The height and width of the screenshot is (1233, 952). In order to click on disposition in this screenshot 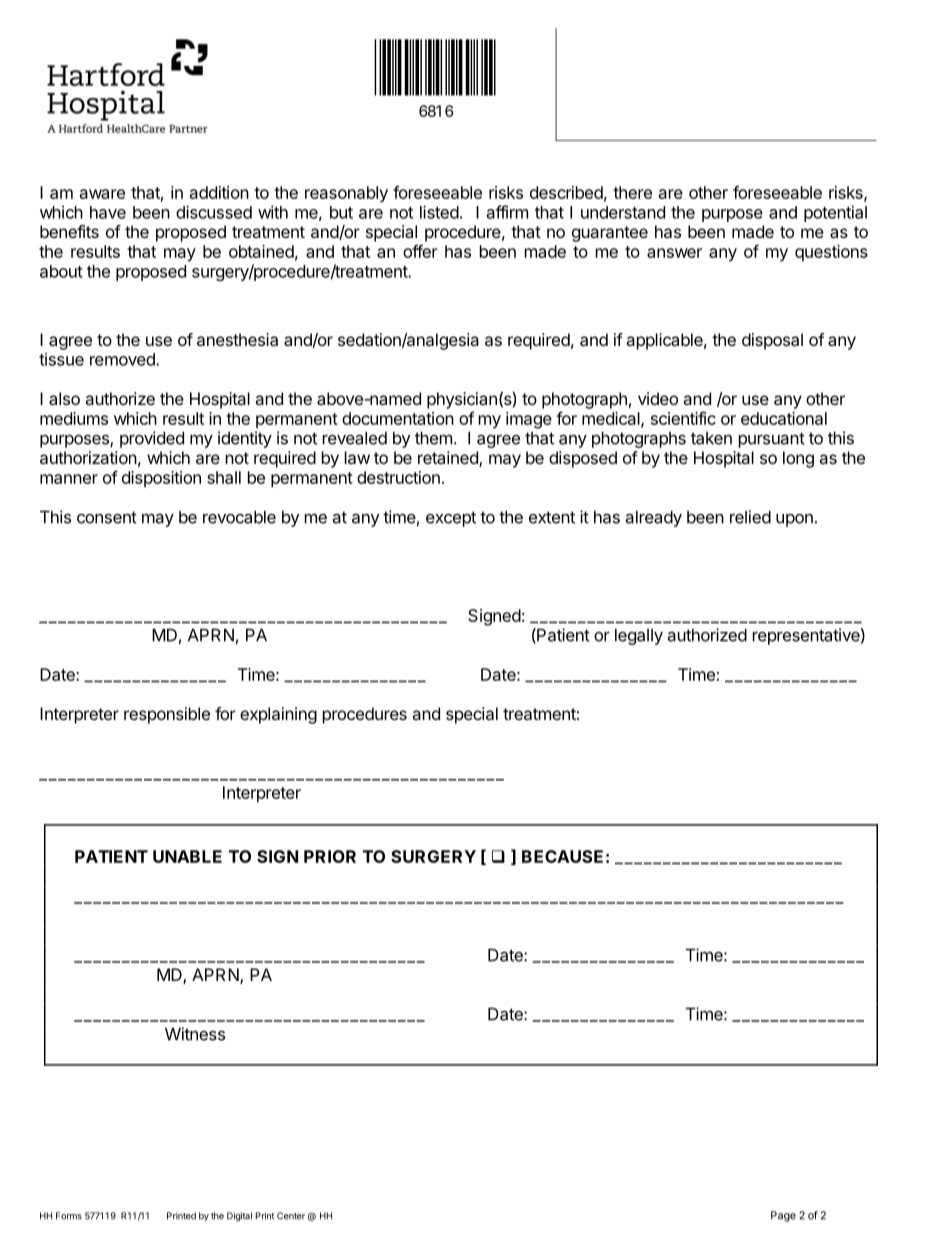, I will do `click(161, 479)`.
